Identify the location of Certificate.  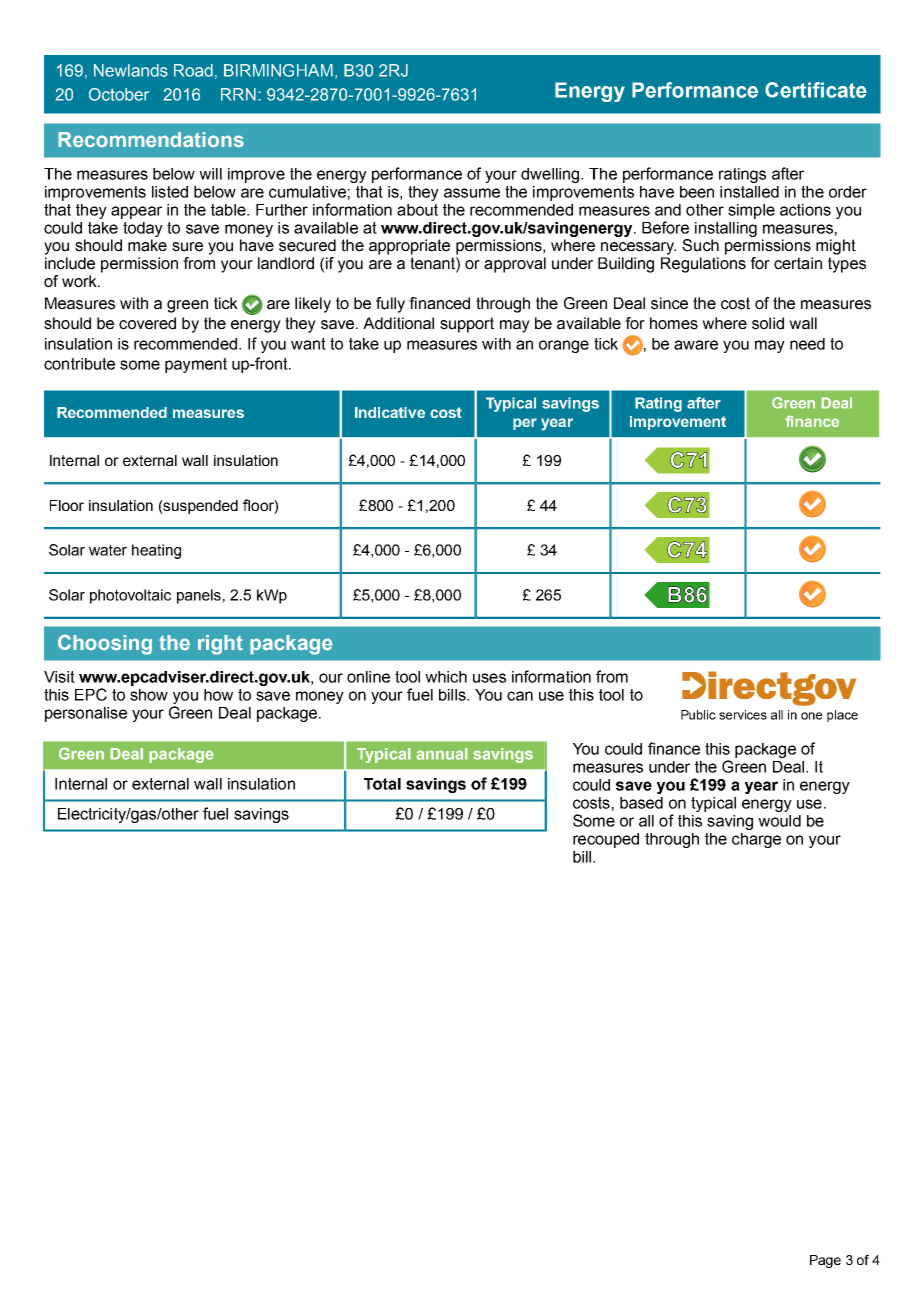
(816, 90).
